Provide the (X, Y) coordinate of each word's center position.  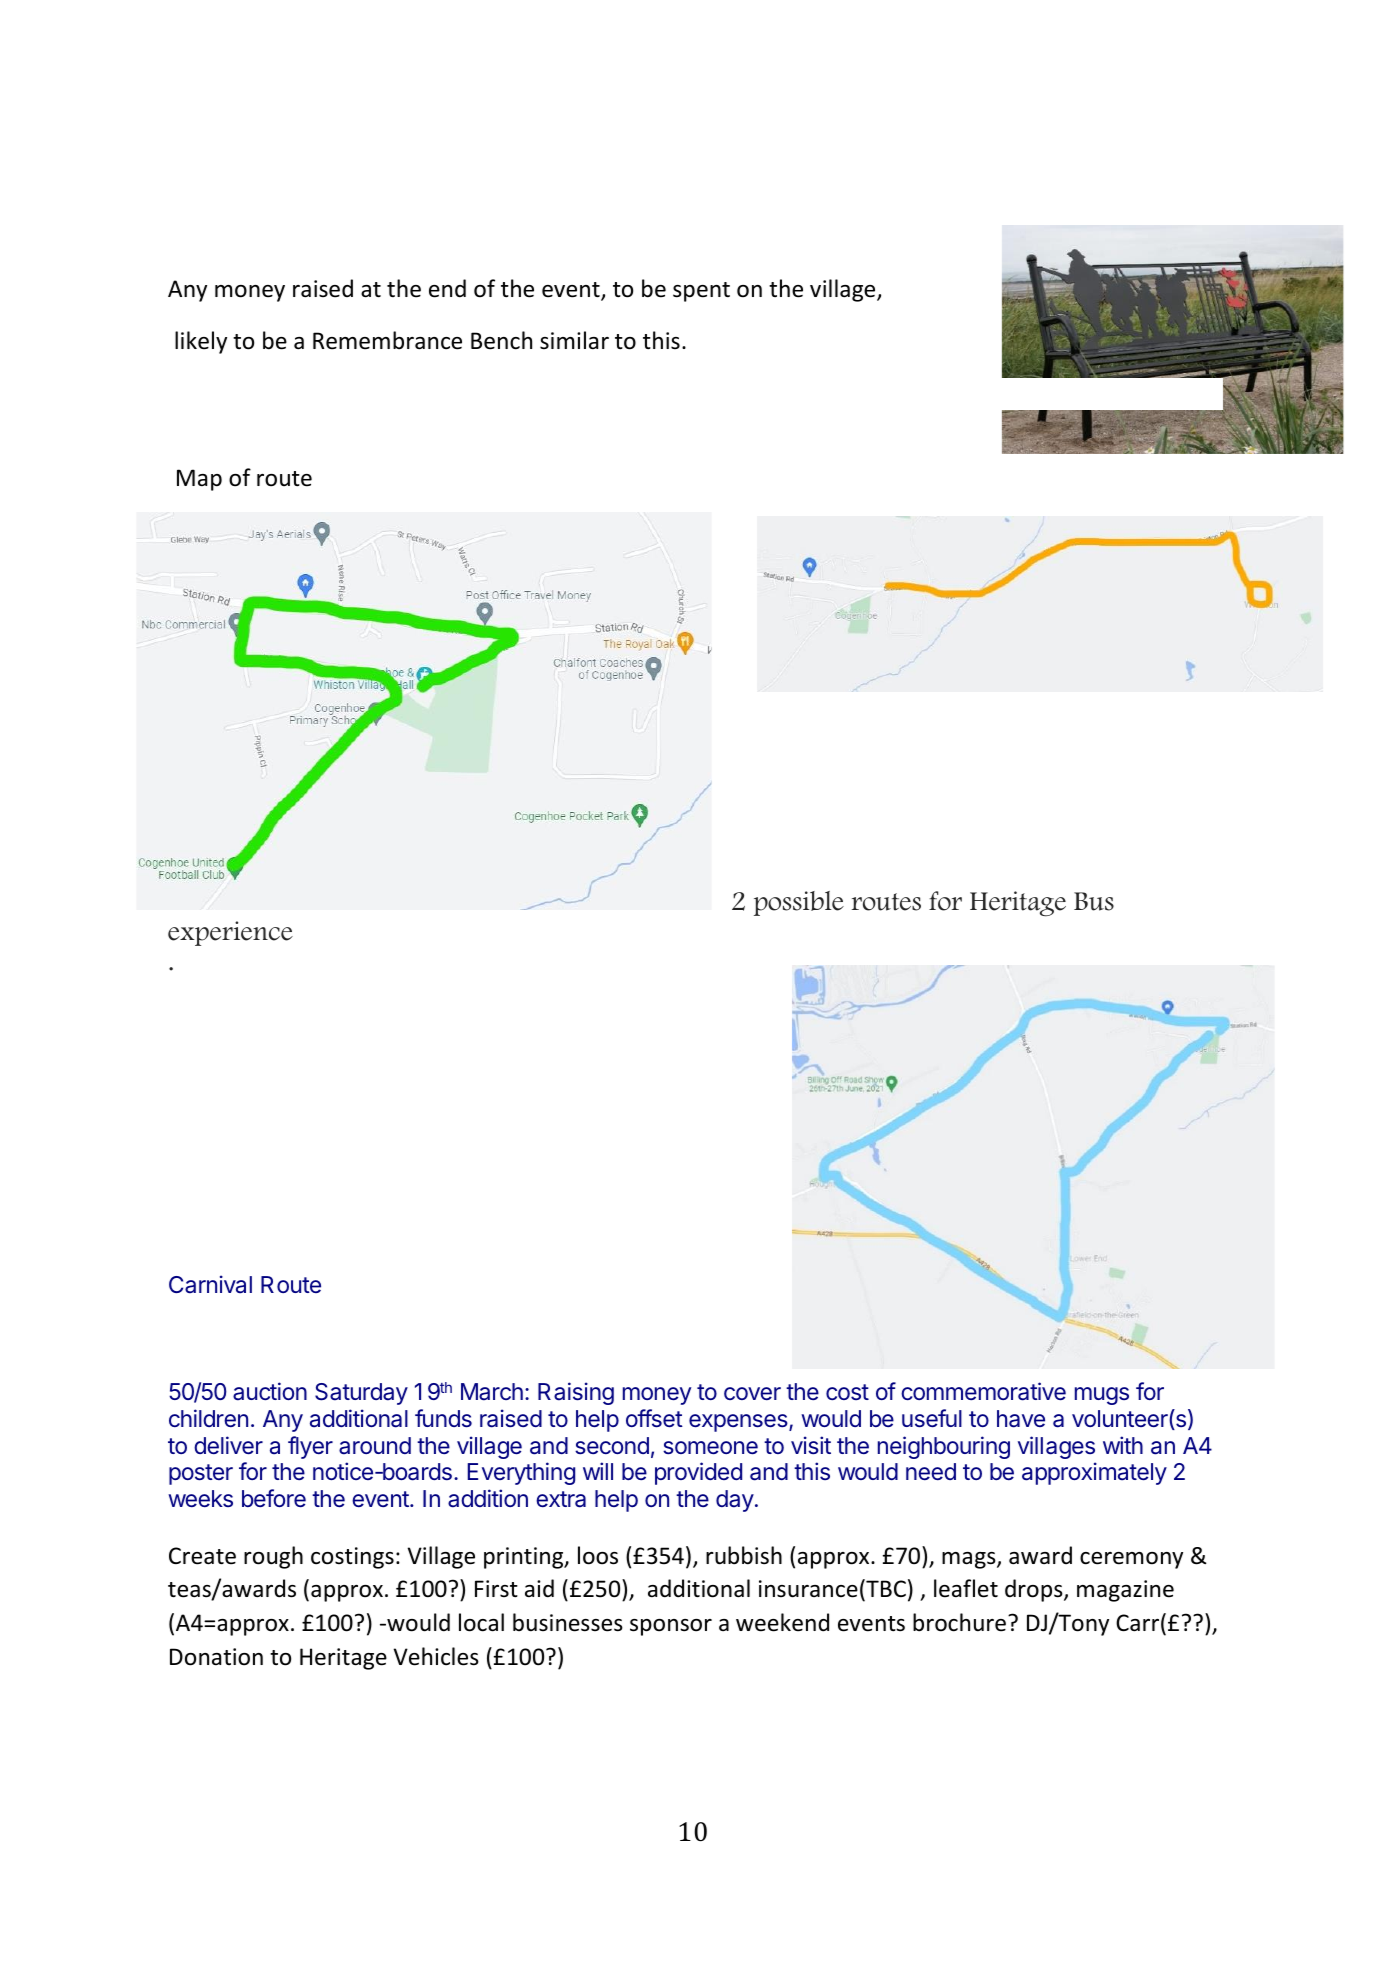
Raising (576, 1393)
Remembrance (387, 340)
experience (230, 933)
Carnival (210, 1284)
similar (574, 340)
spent (701, 292)
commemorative (983, 1391)
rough (273, 1557)
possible (799, 903)
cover (752, 1393)
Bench (501, 340)
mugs (1102, 1396)
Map (199, 480)
